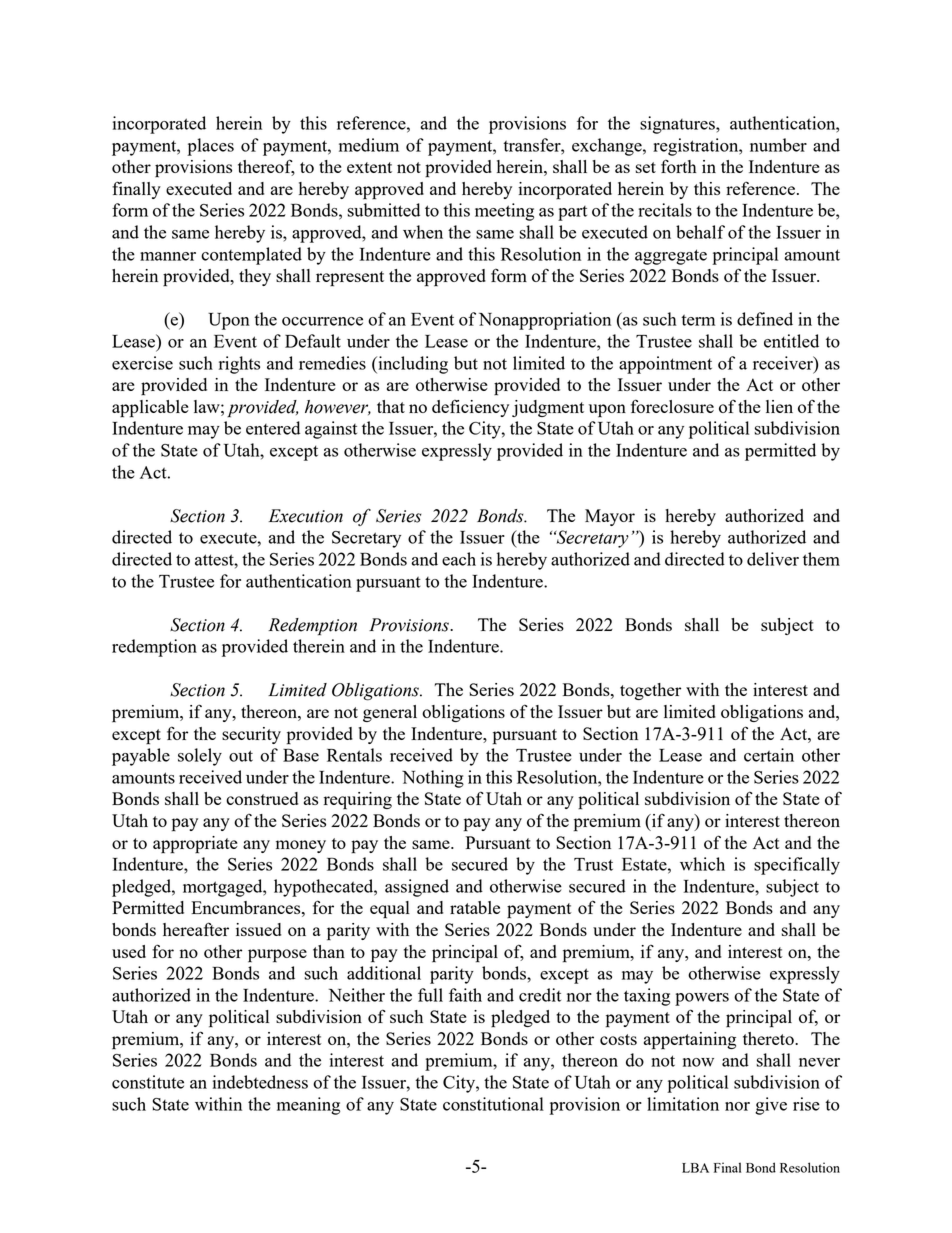  What do you see at coordinates (260, 1082) in the image?
I see `indebtedness` at bounding box center [260, 1082].
